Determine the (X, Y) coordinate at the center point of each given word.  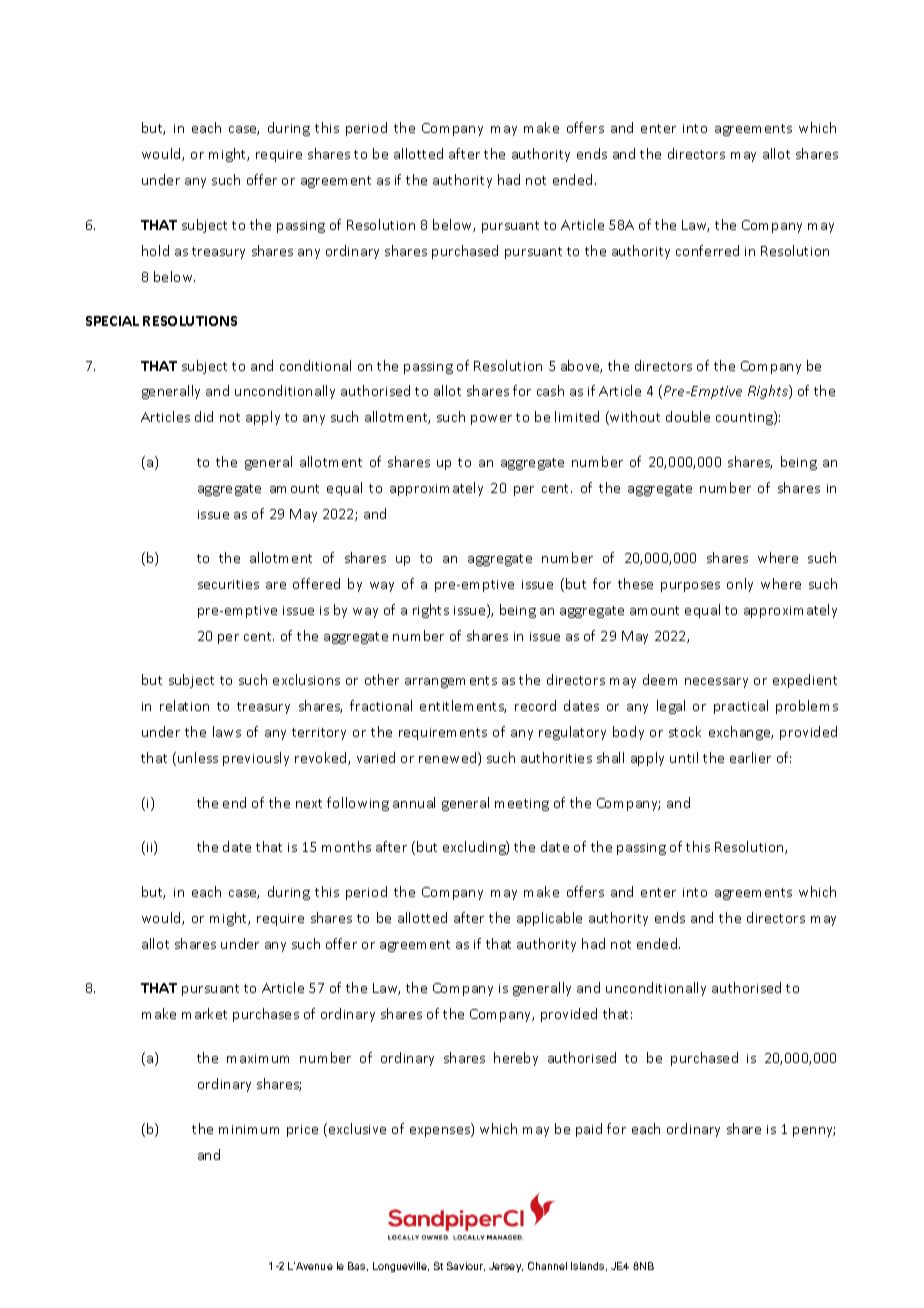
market (204, 1013)
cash (550, 390)
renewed (449, 759)
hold (155, 250)
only (740, 585)
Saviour (466, 1266)
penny (814, 1132)
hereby (516, 1059)
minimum (249, 1129)
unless (198, 757)
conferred (707, 250)
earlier (750, 757)
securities (228, 584)
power (491, 420)
